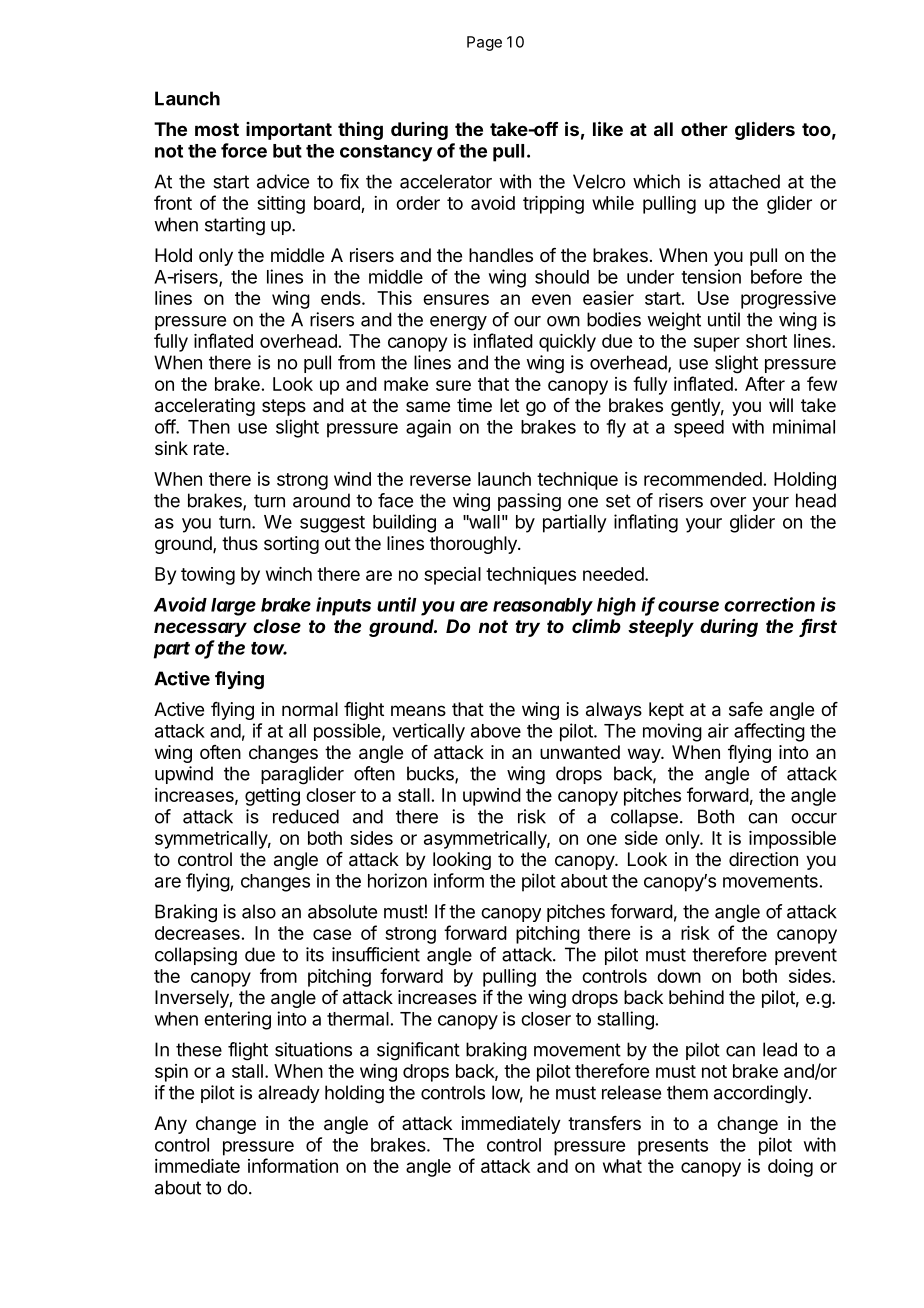 This document has height=1308, width=924. I want to click on Page, so click(484, 43).
